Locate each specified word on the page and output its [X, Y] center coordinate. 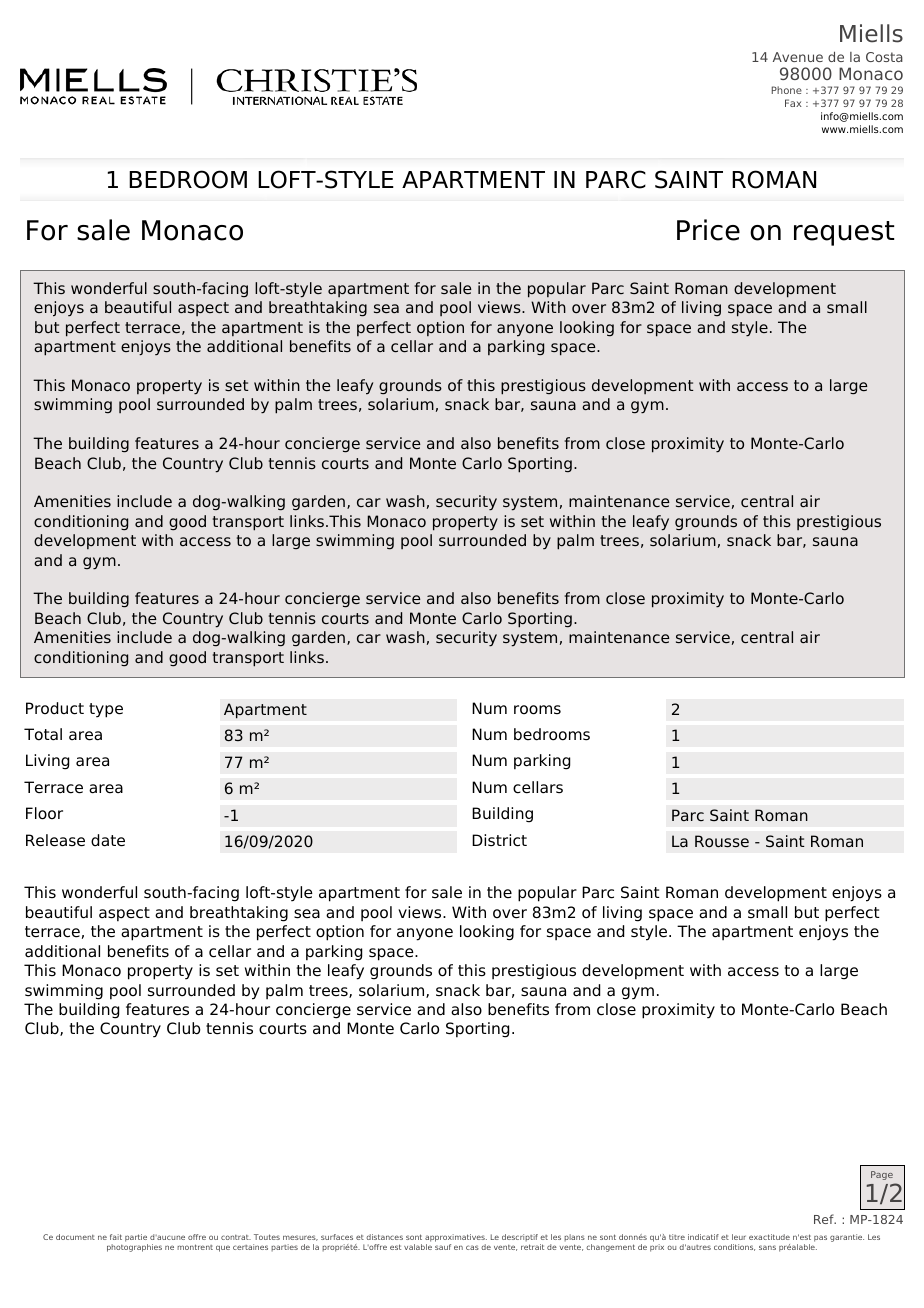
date [108, 840]
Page [882, 1175]
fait [116, 1237]
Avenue [798, 57]
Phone [787, 90]
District [499, 840]
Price [708, 230]
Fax [793, 103]
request [844, 233]
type [106, 710]
